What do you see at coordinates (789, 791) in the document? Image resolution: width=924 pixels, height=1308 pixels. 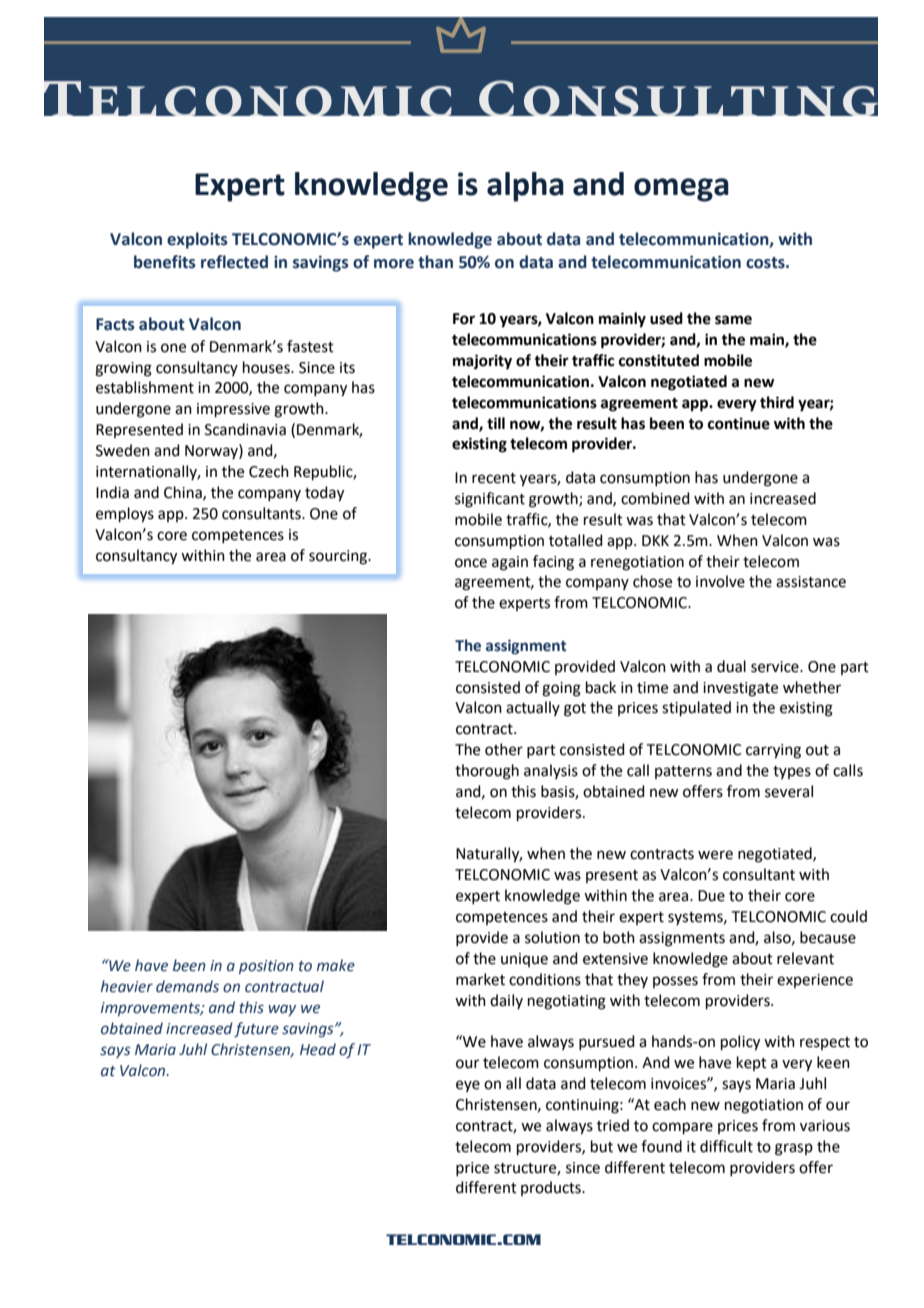 I see `several` at bounding box center [789, 791].
